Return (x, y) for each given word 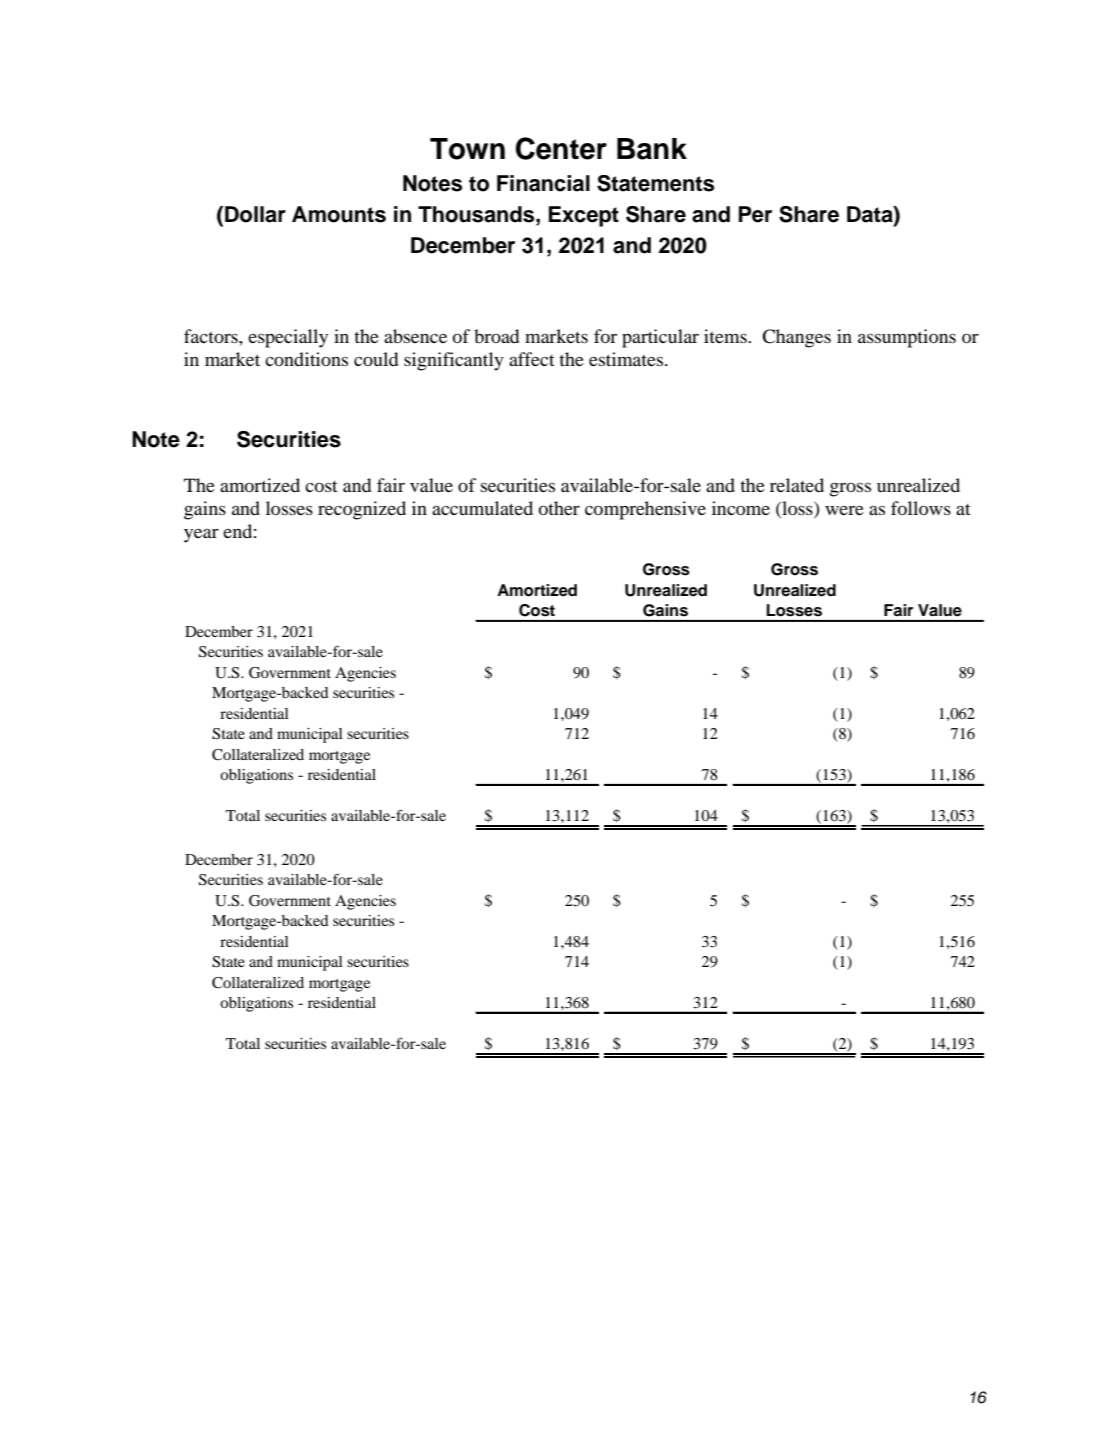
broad (496, 336)
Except (584, 216)
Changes (796, 338)
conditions (306, 359)
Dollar (255, 214)
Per (755, 214)
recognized (362, 510)
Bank (652, 149)
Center (561, 148)
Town (467, 149)
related (797, 485)
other (559, 508)
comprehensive (645, 510)
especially (288, 338)
